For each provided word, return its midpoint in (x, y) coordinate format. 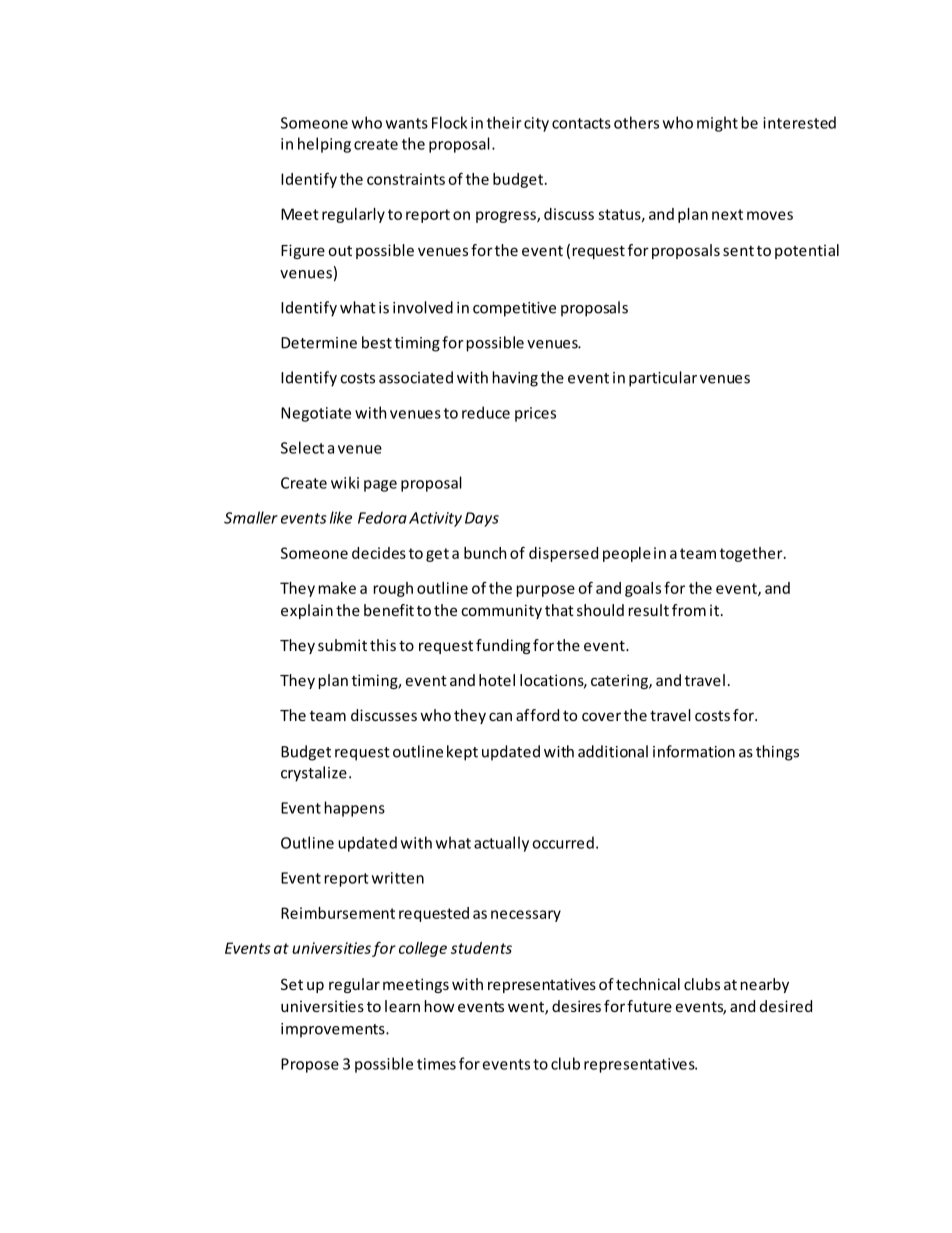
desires (576, 1006)
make (337, 588)
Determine (319, 343)
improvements (334, 1030)
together (752, 554)
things (777, 753)
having (515, 379)
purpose (546, 591)
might (717, 124)
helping (324, 145)
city (536, 124)
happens (355, 809)
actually (501, 844)
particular (663, 379)
